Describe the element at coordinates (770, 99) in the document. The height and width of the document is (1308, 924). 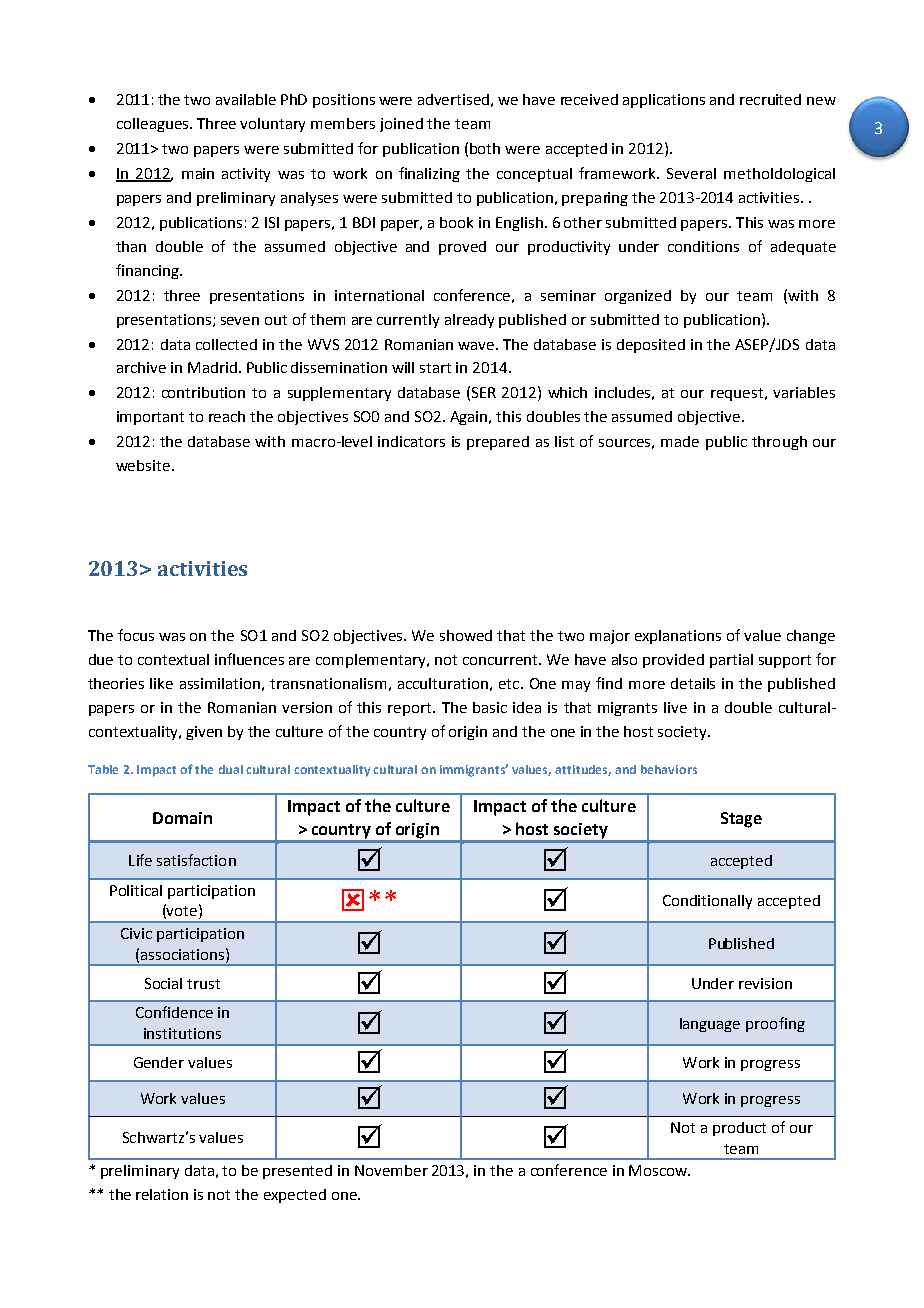
I see `recruited` at that location.
